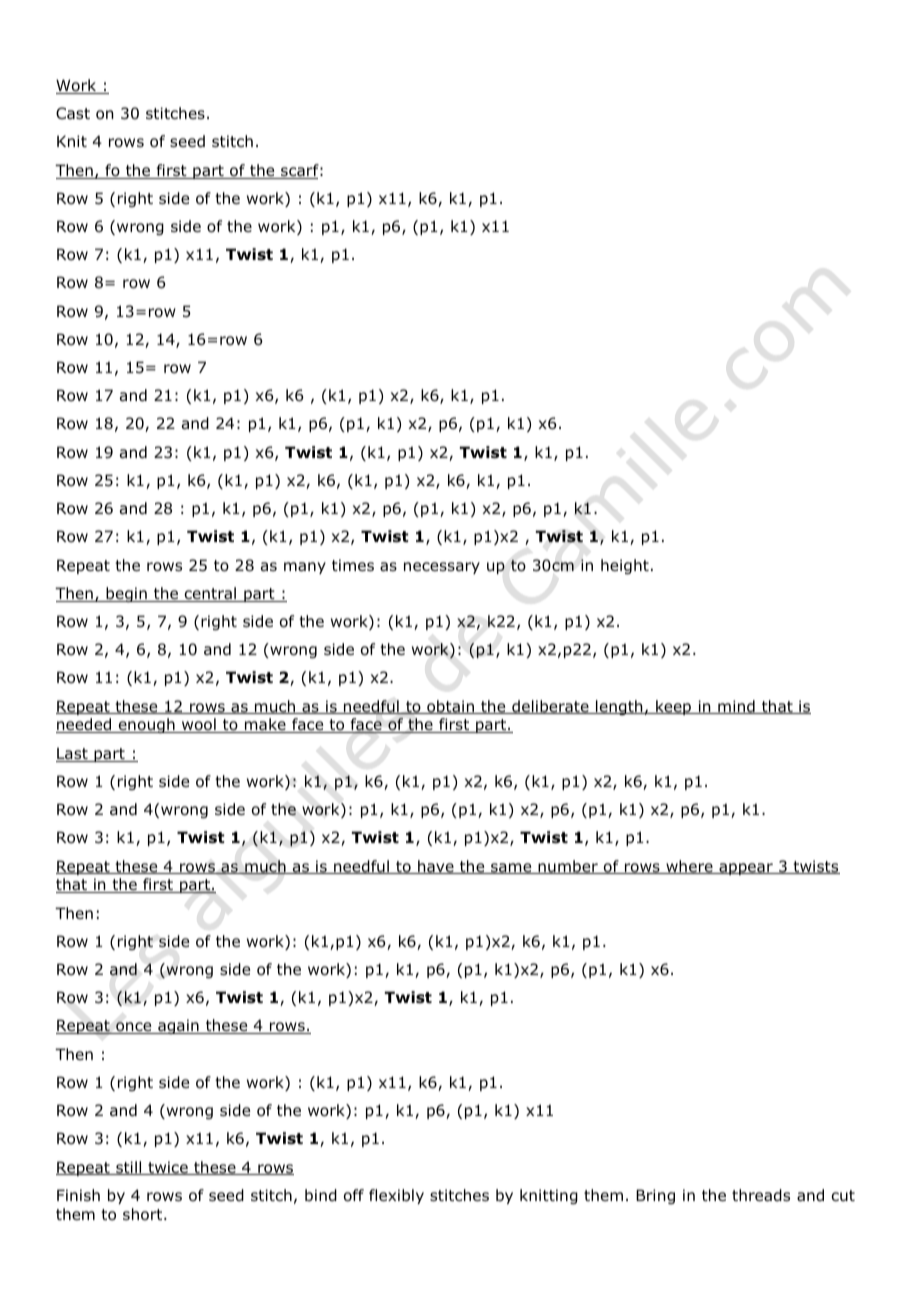  Describe the element at coordinates (442, 568) in the page. I see `necessary` at that location.
